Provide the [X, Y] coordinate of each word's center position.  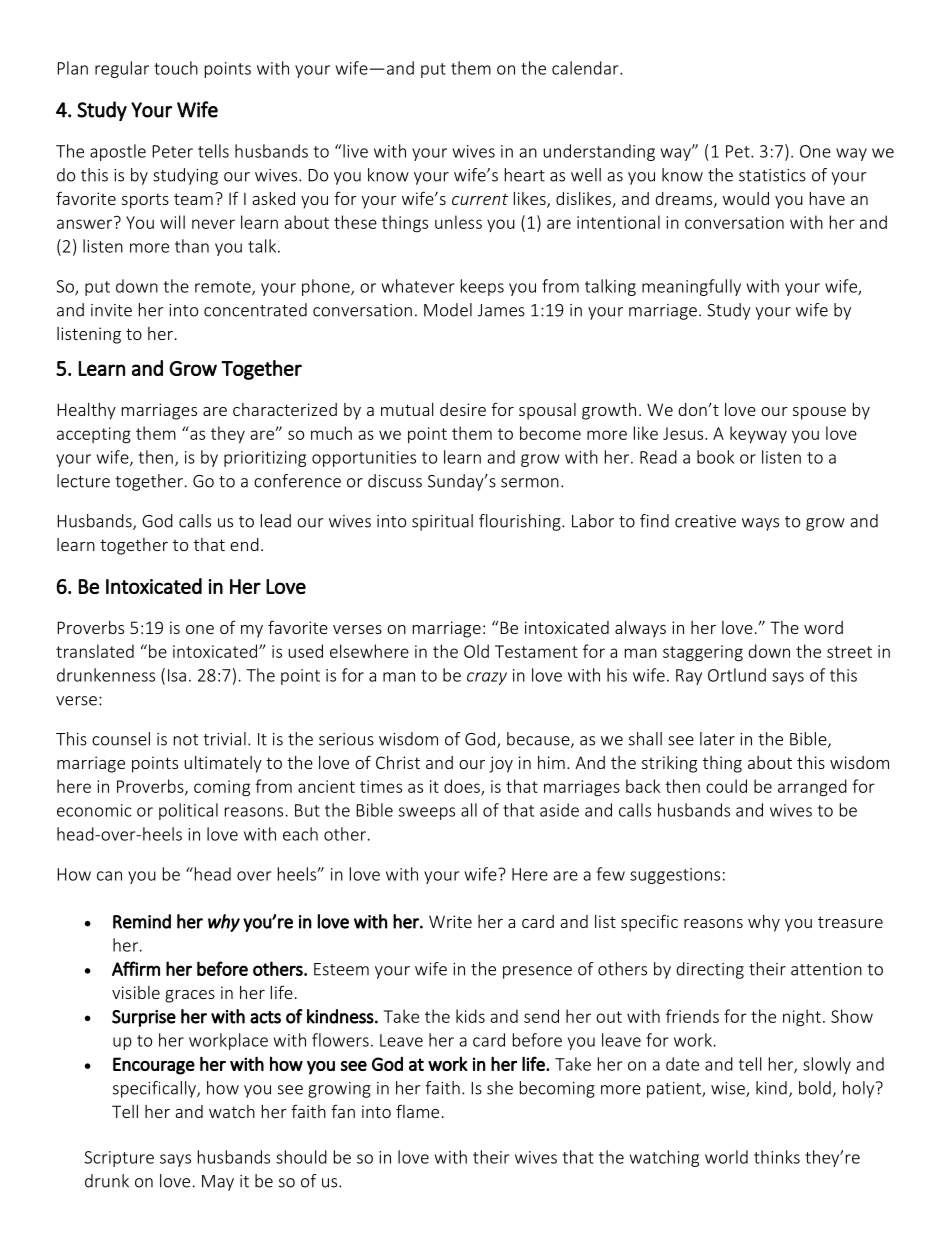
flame [417, 1111]
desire [463, 409]
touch [176, 68]
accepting [94, 435]
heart [525, 175]
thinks [777, 1157]
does [463, 787]
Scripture [119, 1159]
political [188, 811]
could [726, 786]
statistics [772, 175]
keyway [758, 434]
